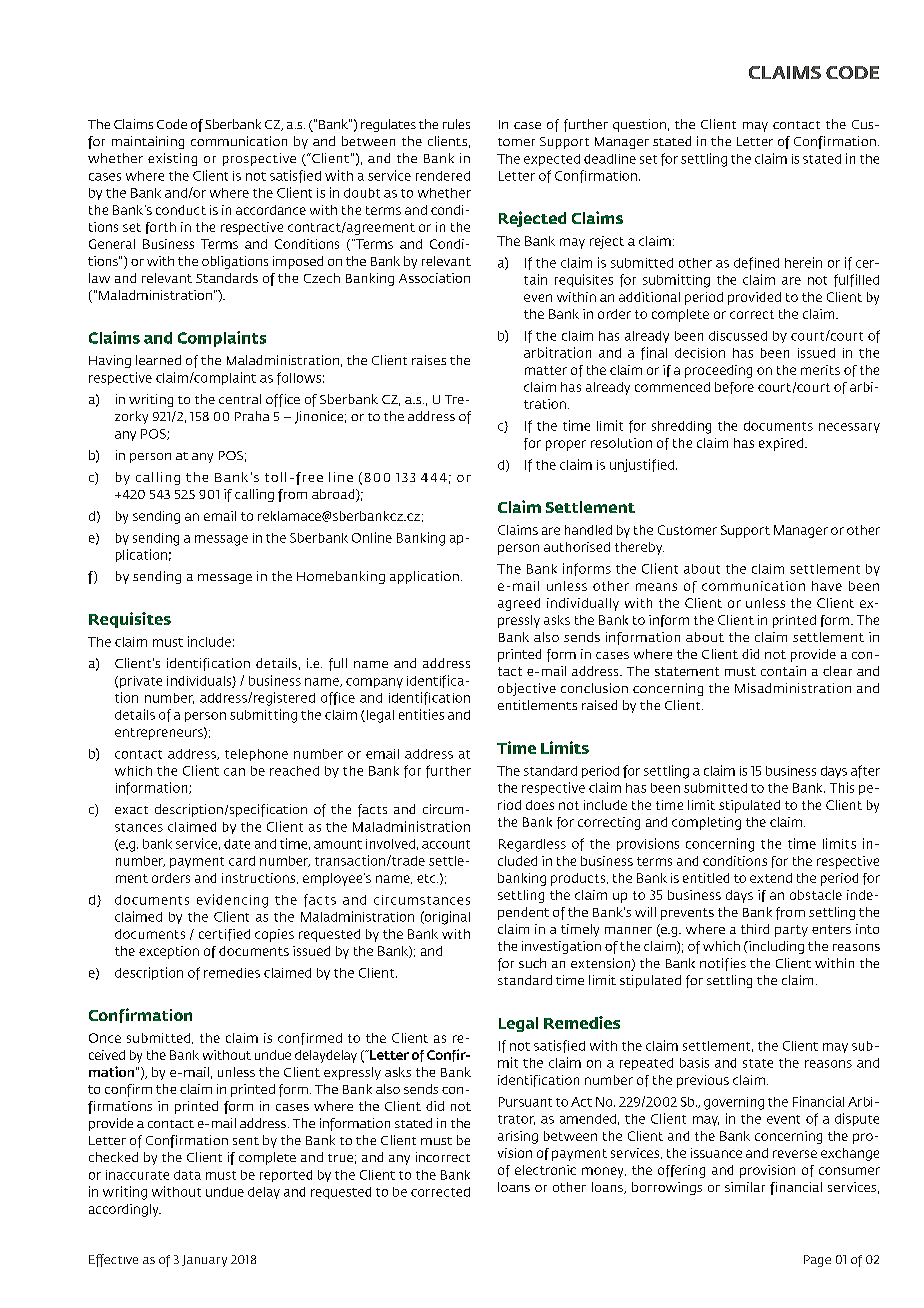  What do you see at coordinates (204, 1261) in the image?
I see `January` at bounding box center [204, 1261].
